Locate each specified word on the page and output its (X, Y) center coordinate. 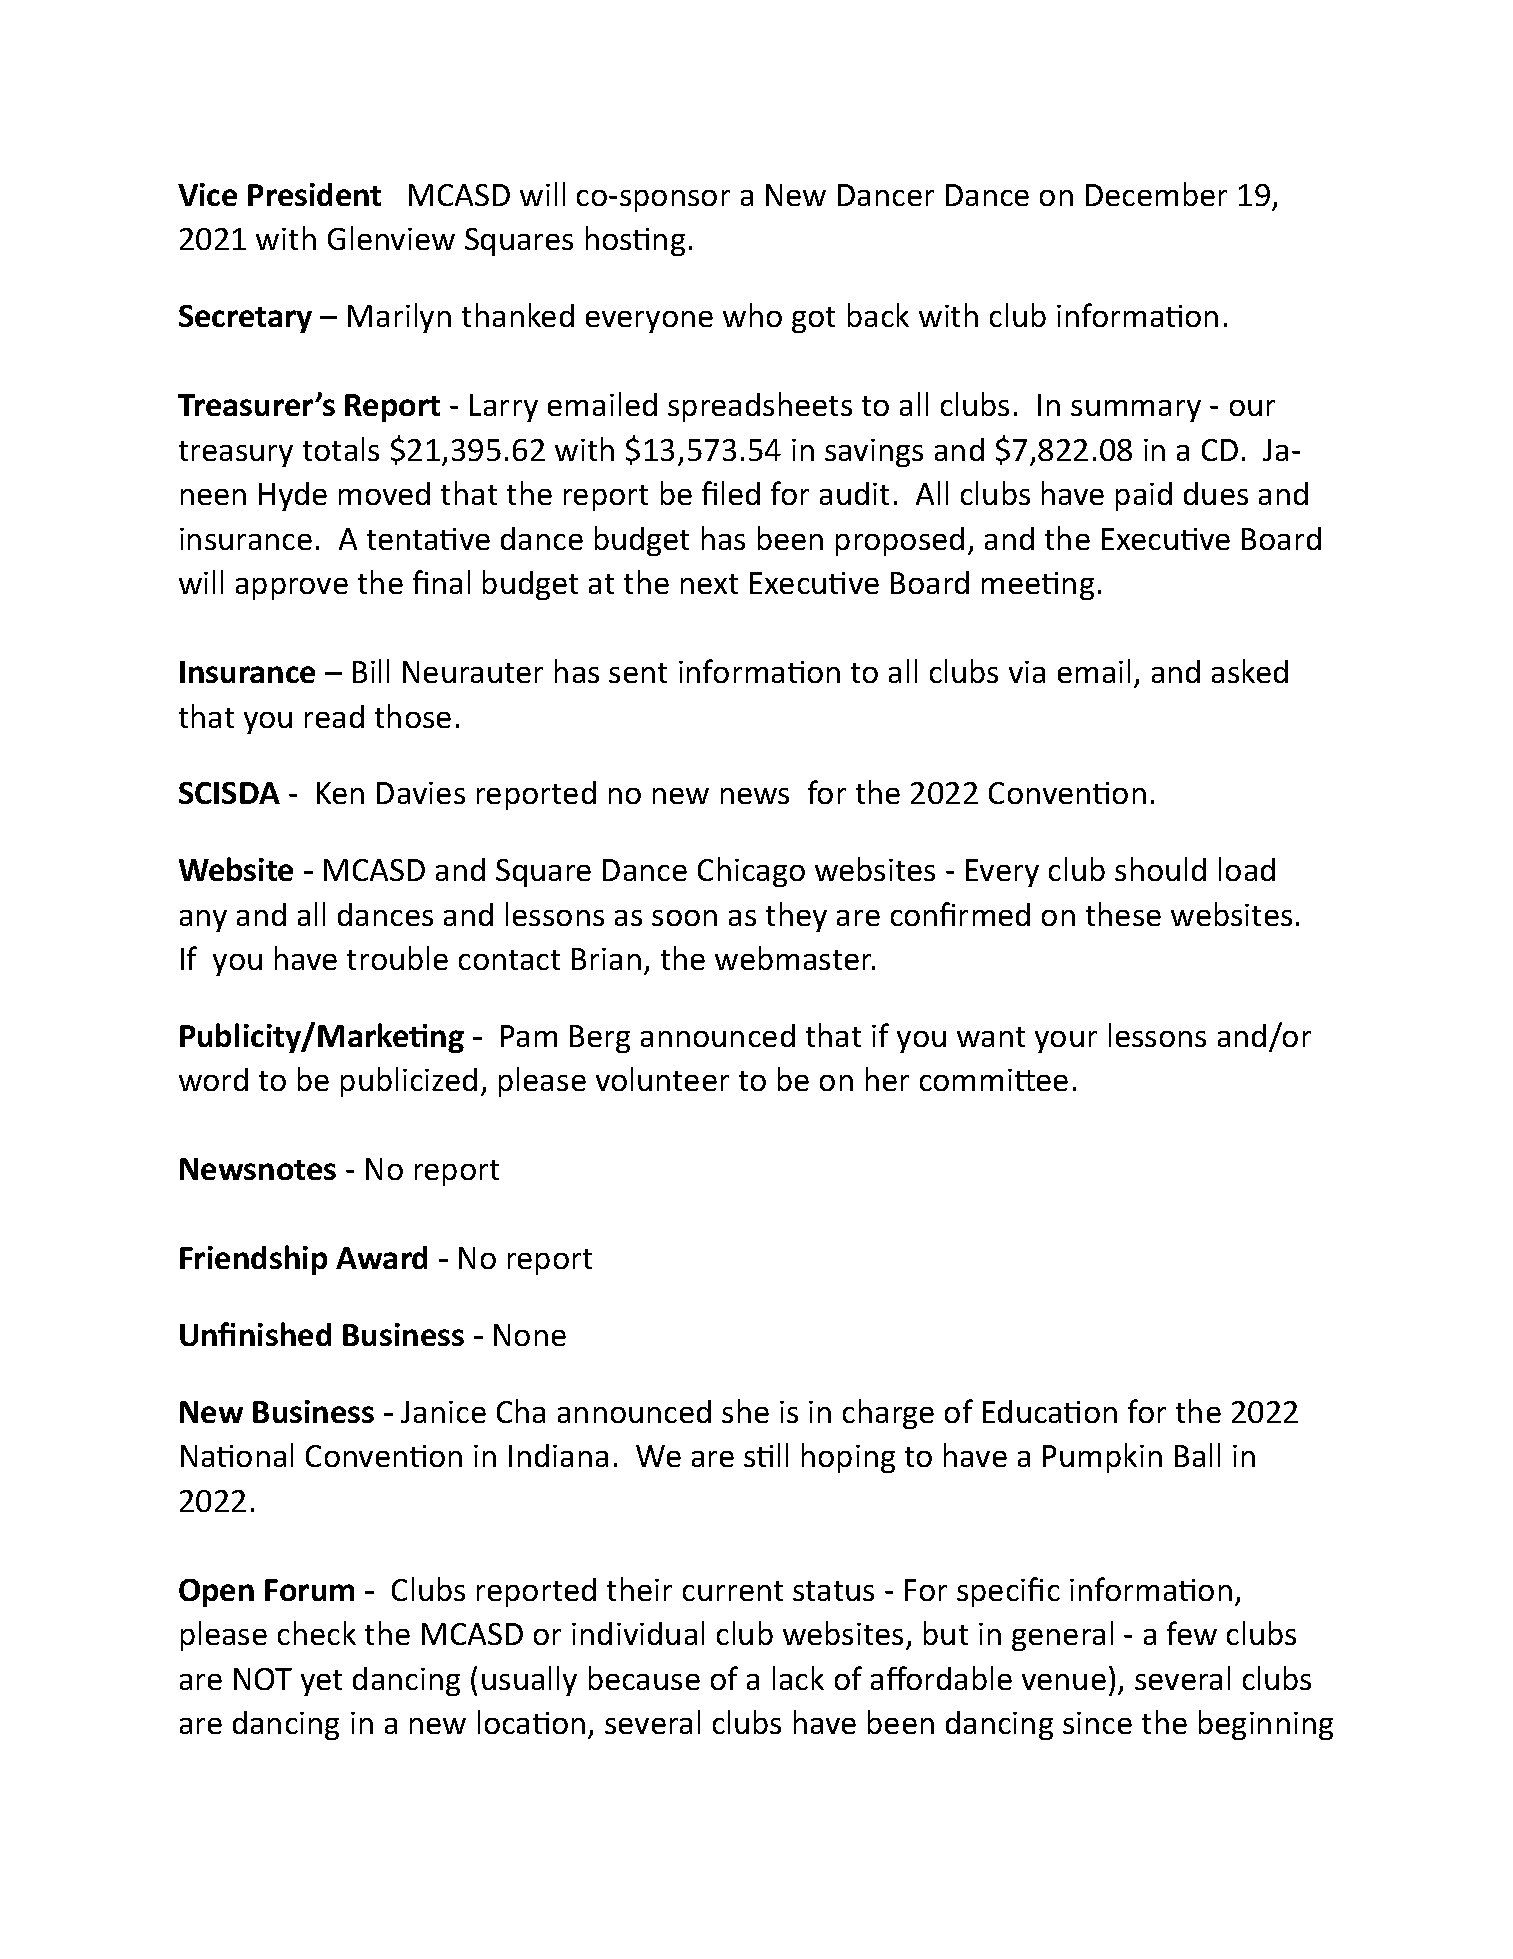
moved (384, 493)
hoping (848, 1458)
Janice (443, 1412)
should (1160, 869)
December (1156, 194)
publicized (409, 1082)
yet (321, 1683)
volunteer (662, 1079)
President (314, 194)
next (709, 584)
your (1066, 1042)
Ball (1197, 1455)
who (752, 315)
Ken (340, 793)
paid (1144, 496)
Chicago (751, 872)
